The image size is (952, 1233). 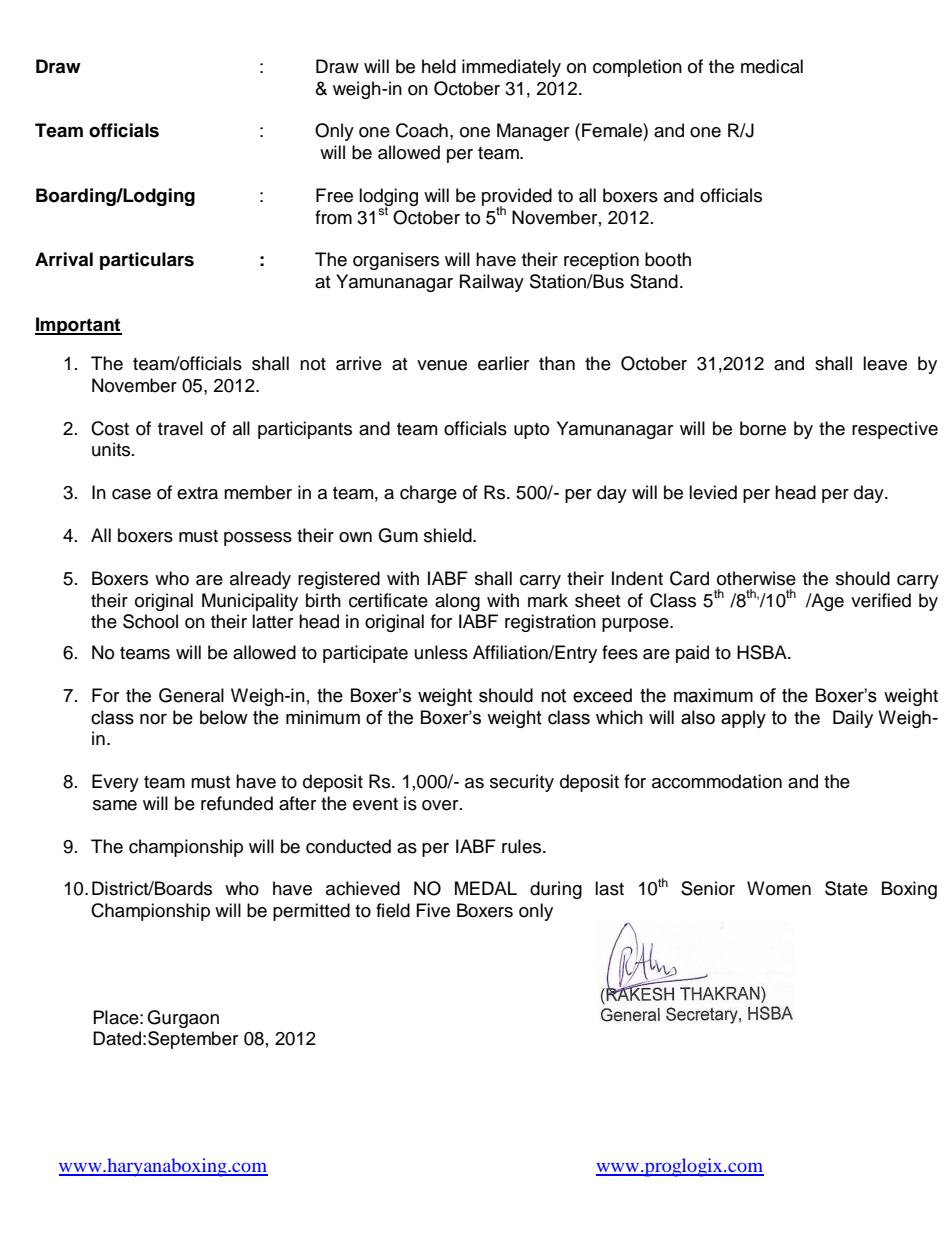 I want to click on earlier, so click(x=503, y=363).
